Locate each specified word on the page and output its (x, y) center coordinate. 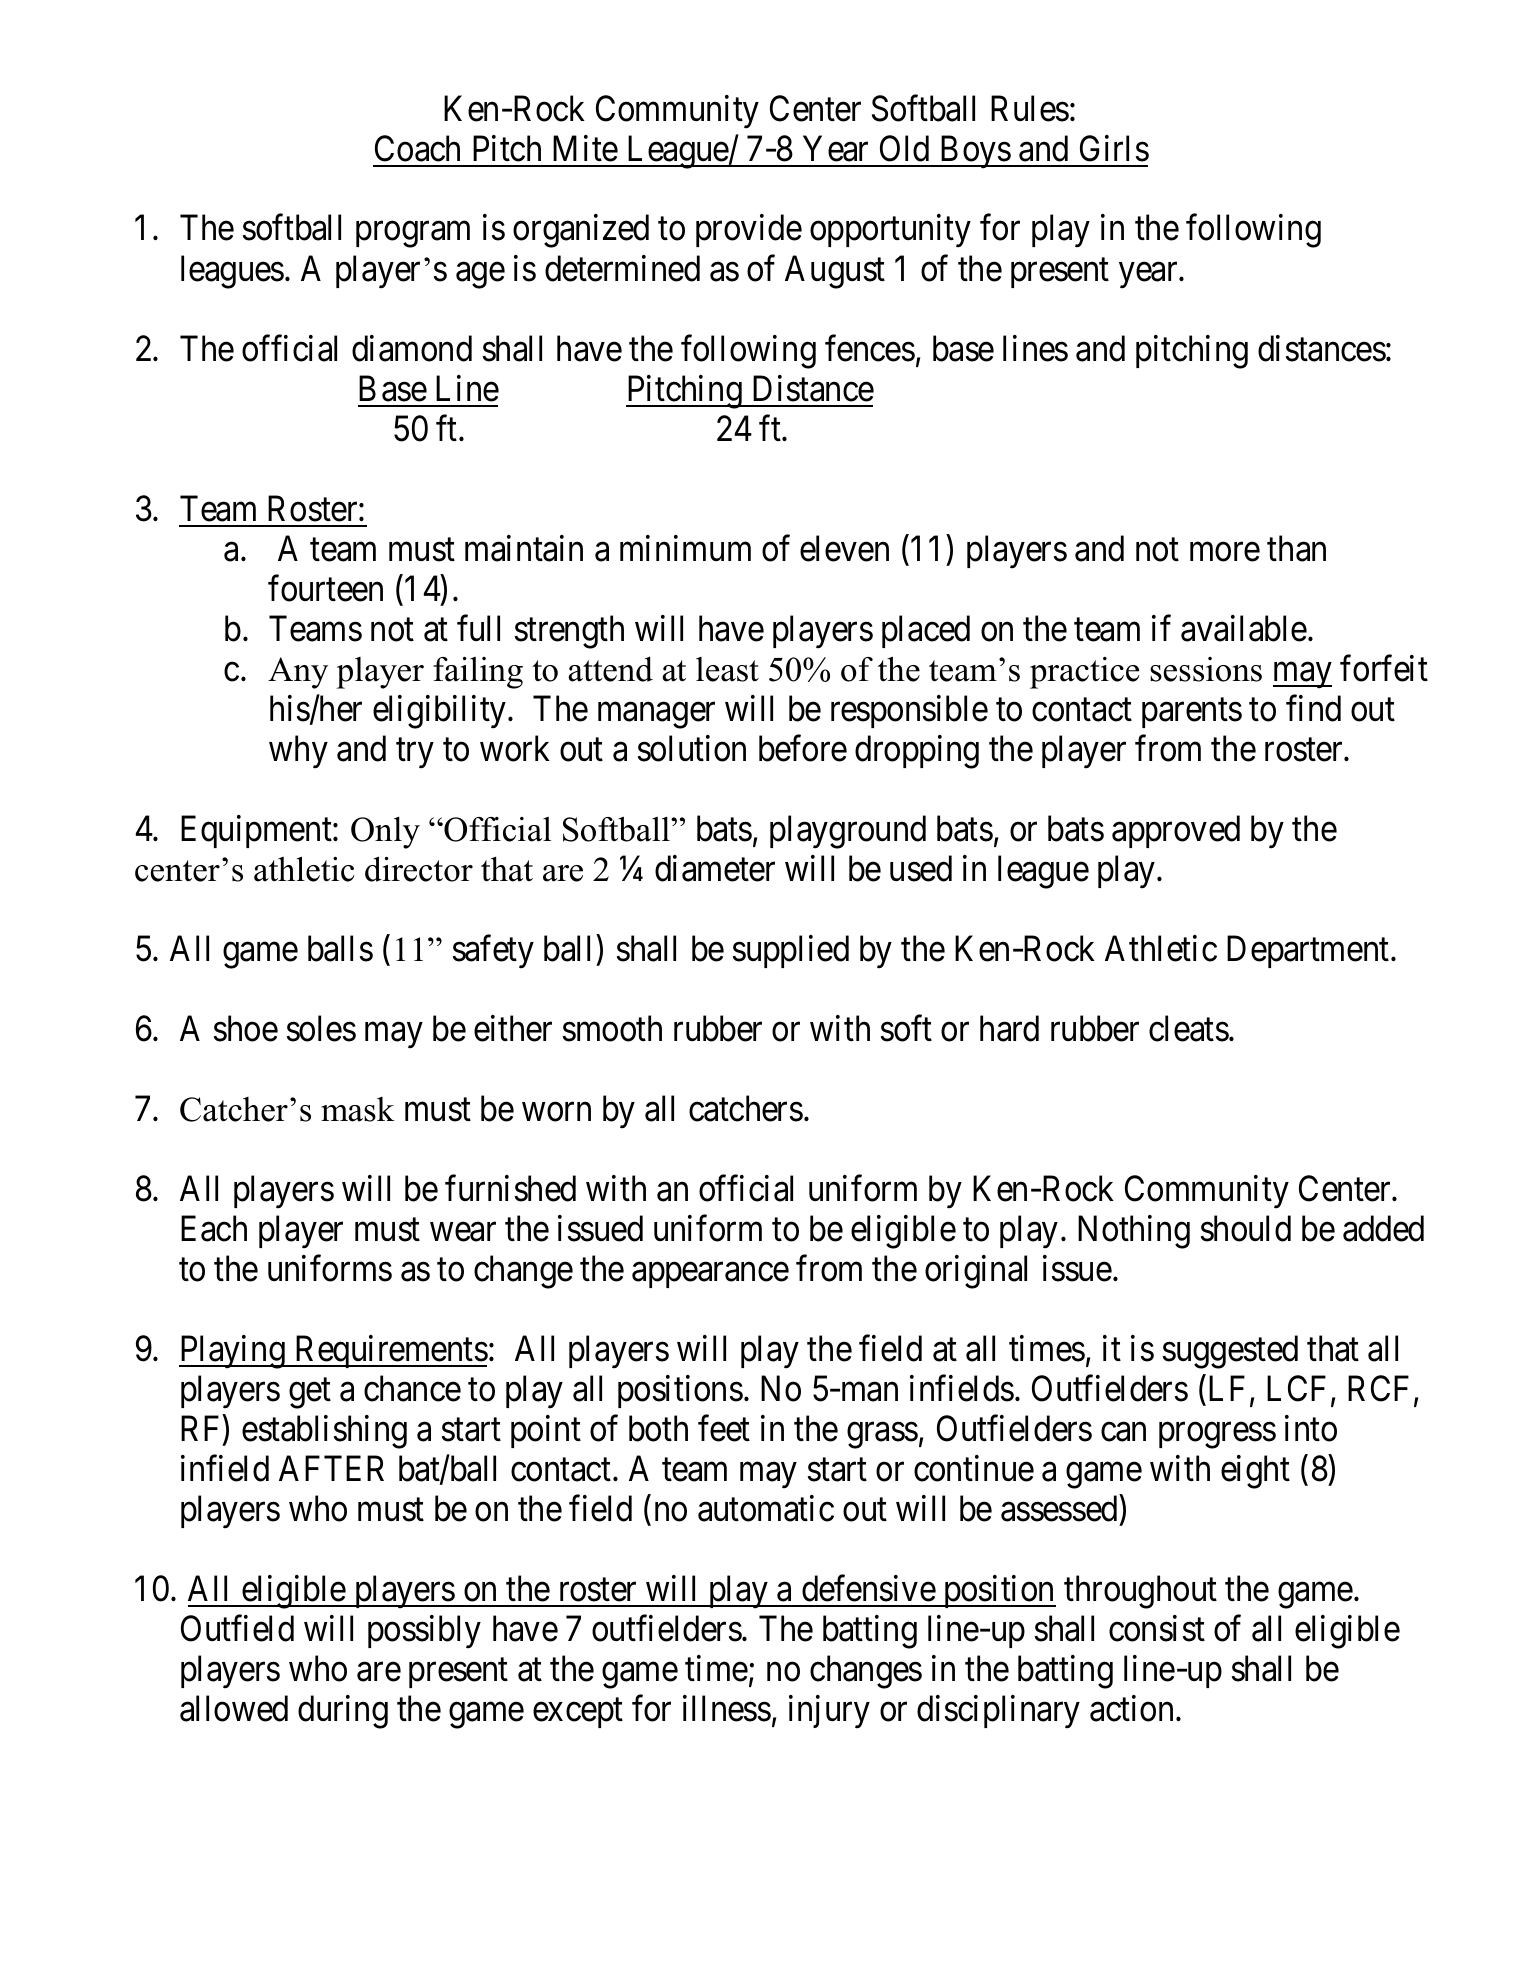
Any (298, 673)
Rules (1030, 108)
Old (904, 148)
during (343, 1712)
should (1246, 1228)
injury (829, 1712)
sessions (1206, 669)
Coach (417, 148)
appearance (710, 1275)
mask (358, 1109)
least (727, 669)
